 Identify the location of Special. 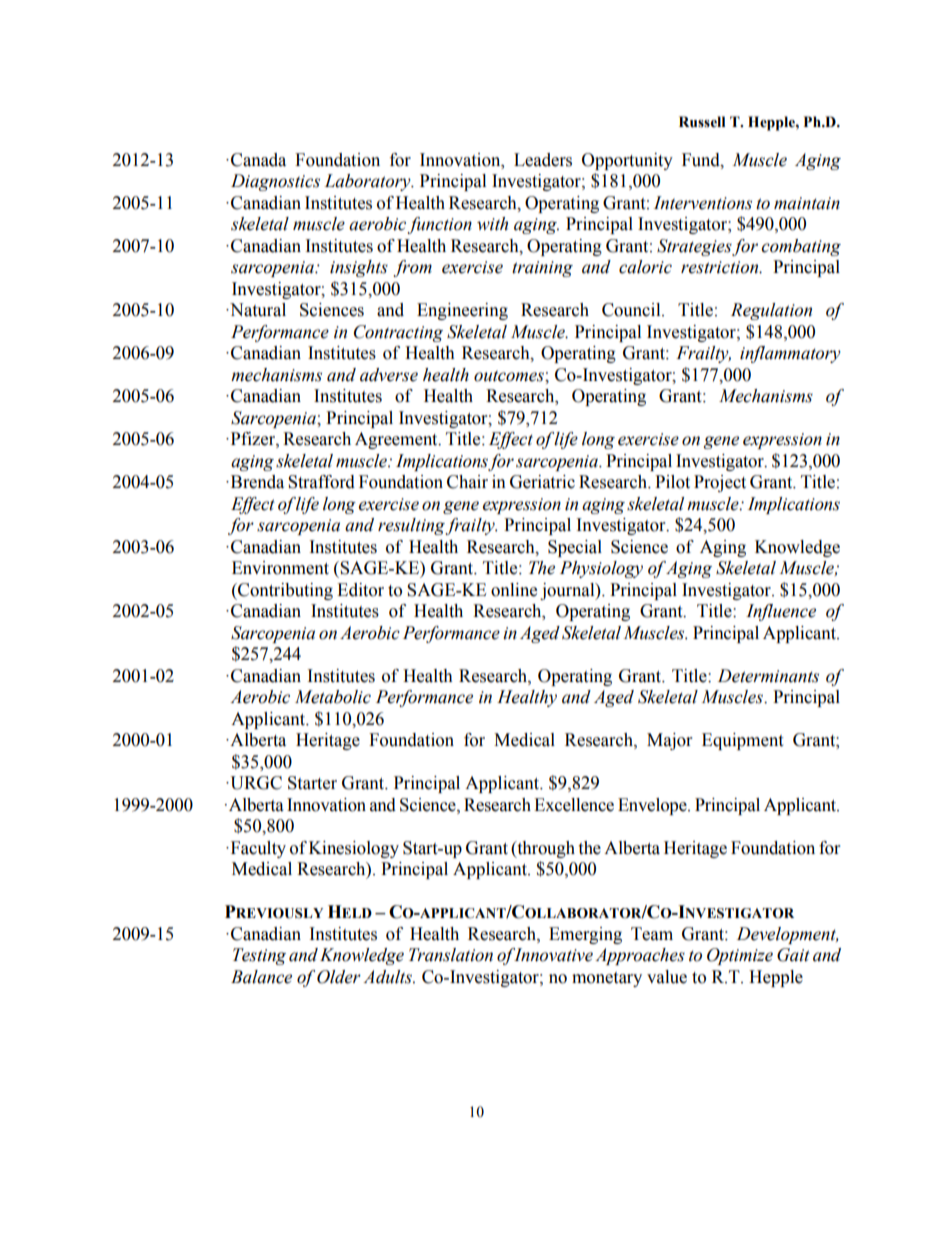
(575, 548).
